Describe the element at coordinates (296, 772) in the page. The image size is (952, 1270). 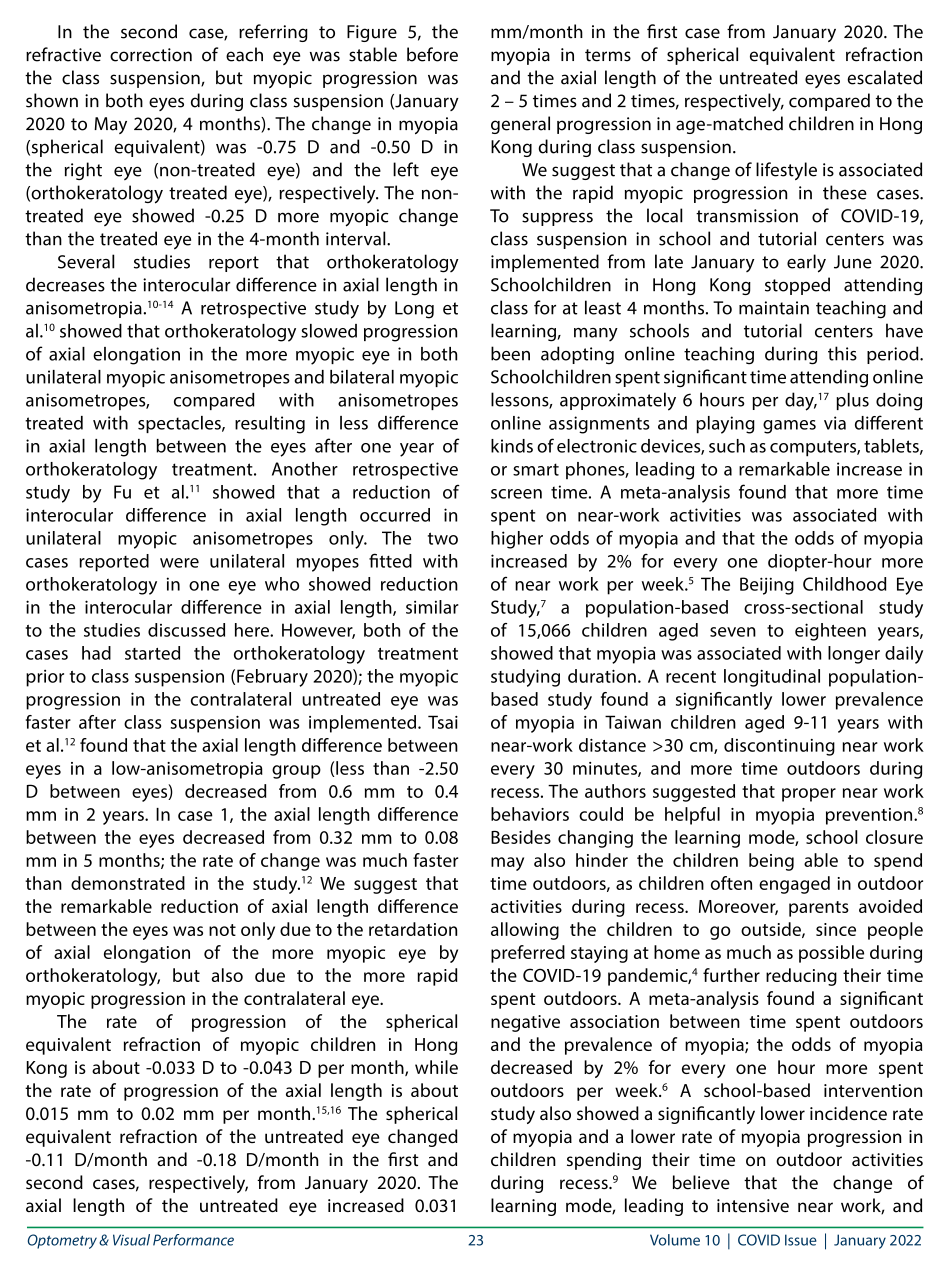
I see `group` at that location.
